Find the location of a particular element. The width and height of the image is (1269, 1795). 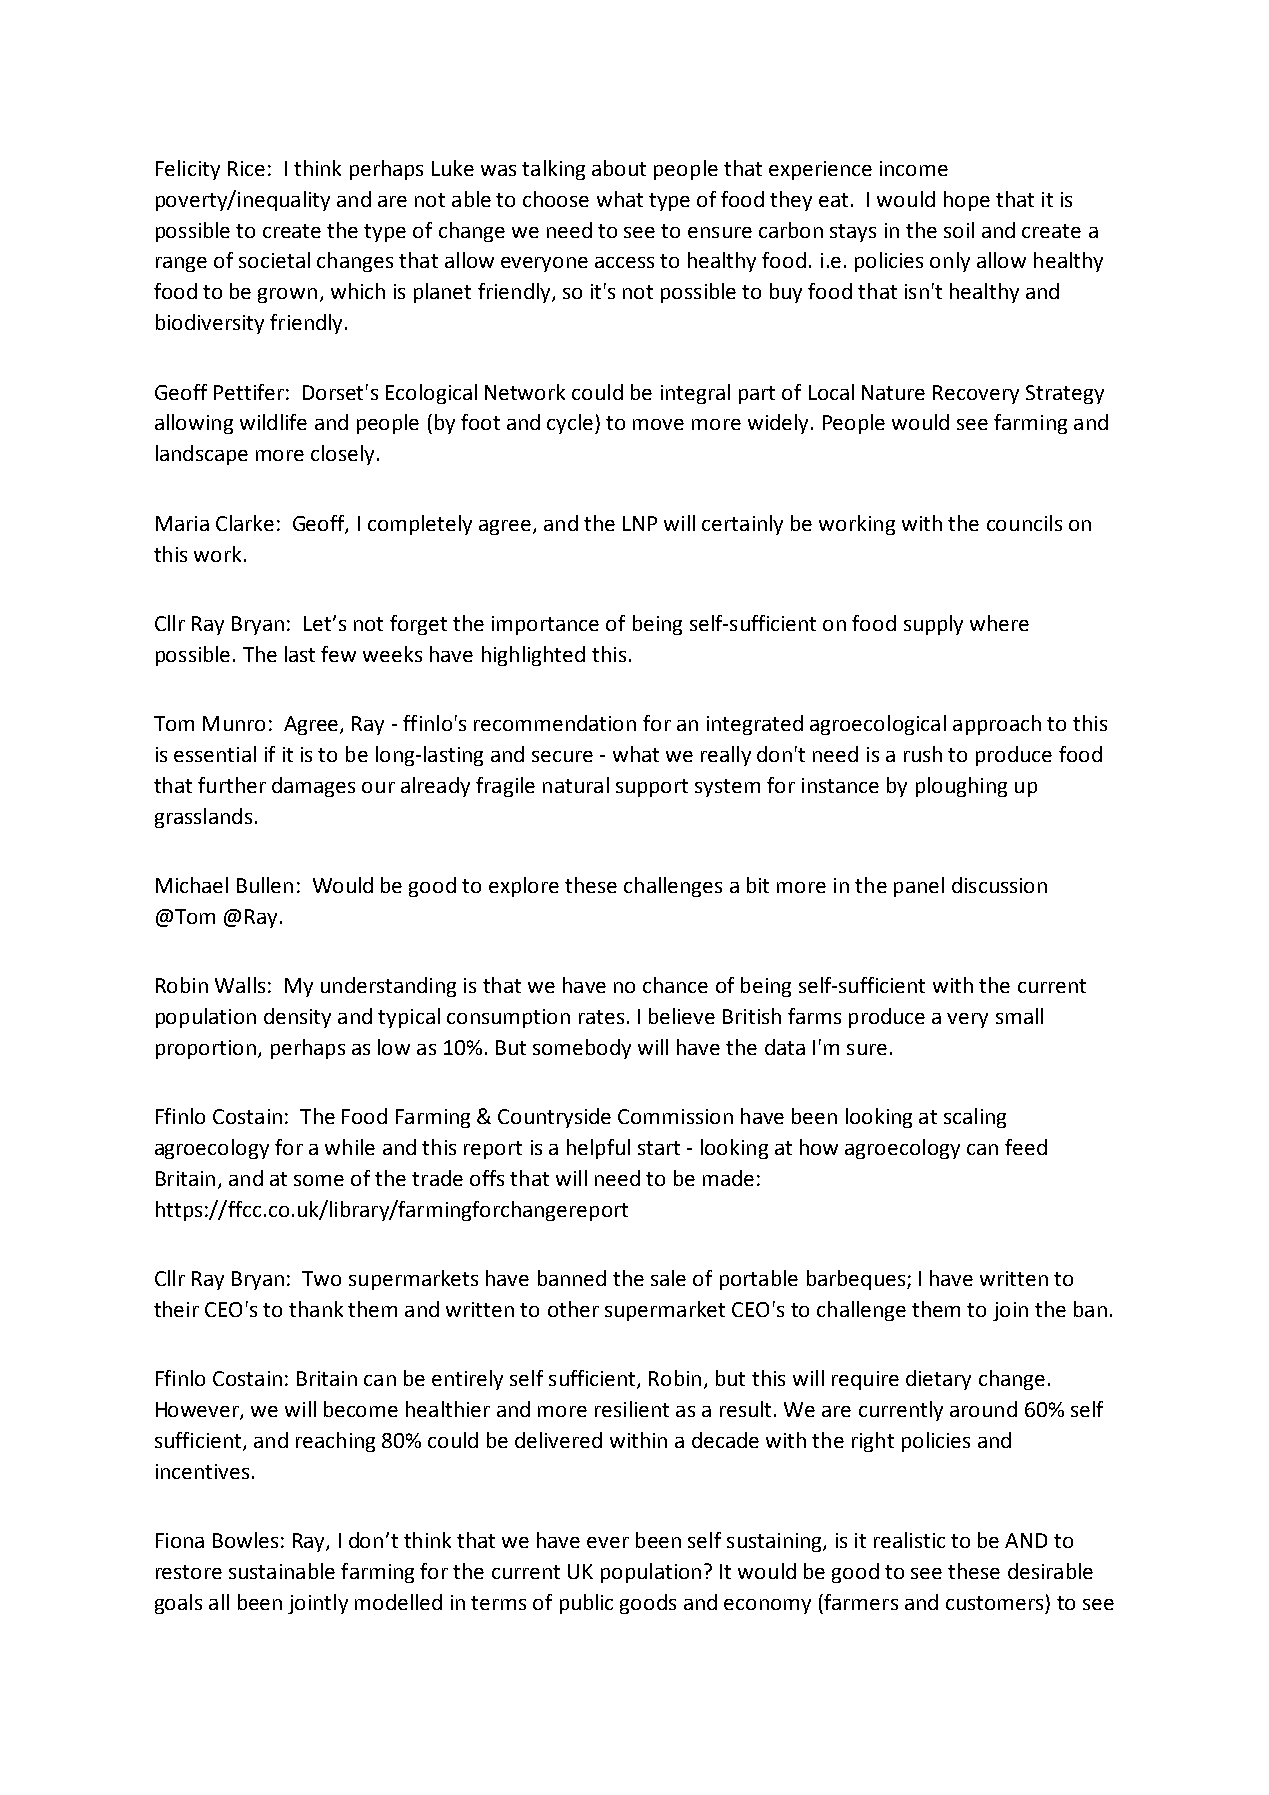

while is located at coordinates (350, 1147).
